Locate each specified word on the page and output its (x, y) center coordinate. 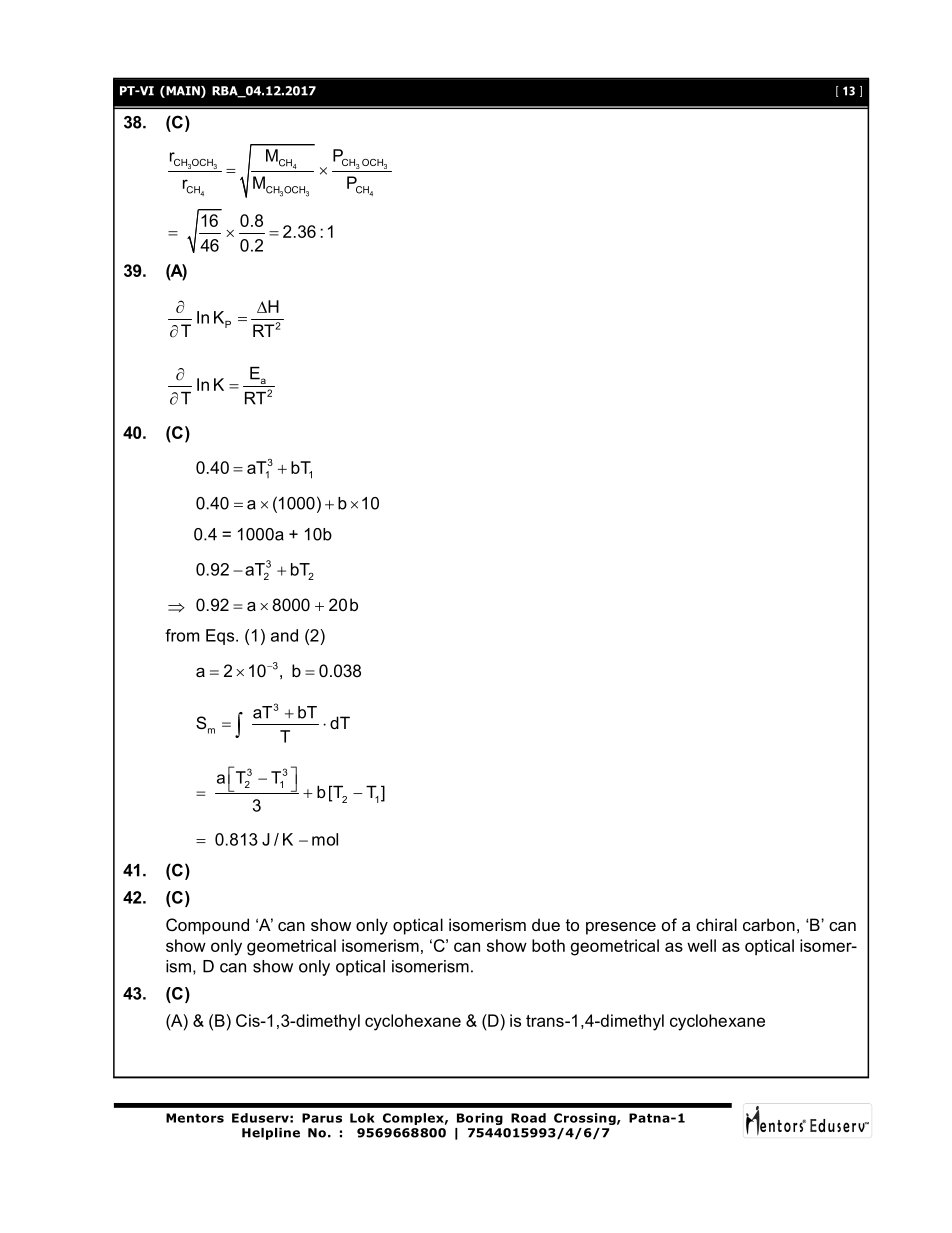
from (182, 635)
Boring (480, 1119)
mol (325, 839)
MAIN (183, 92)
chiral (716, 924)
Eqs (221, 637)
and (284, 635)
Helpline (271, 1134)
